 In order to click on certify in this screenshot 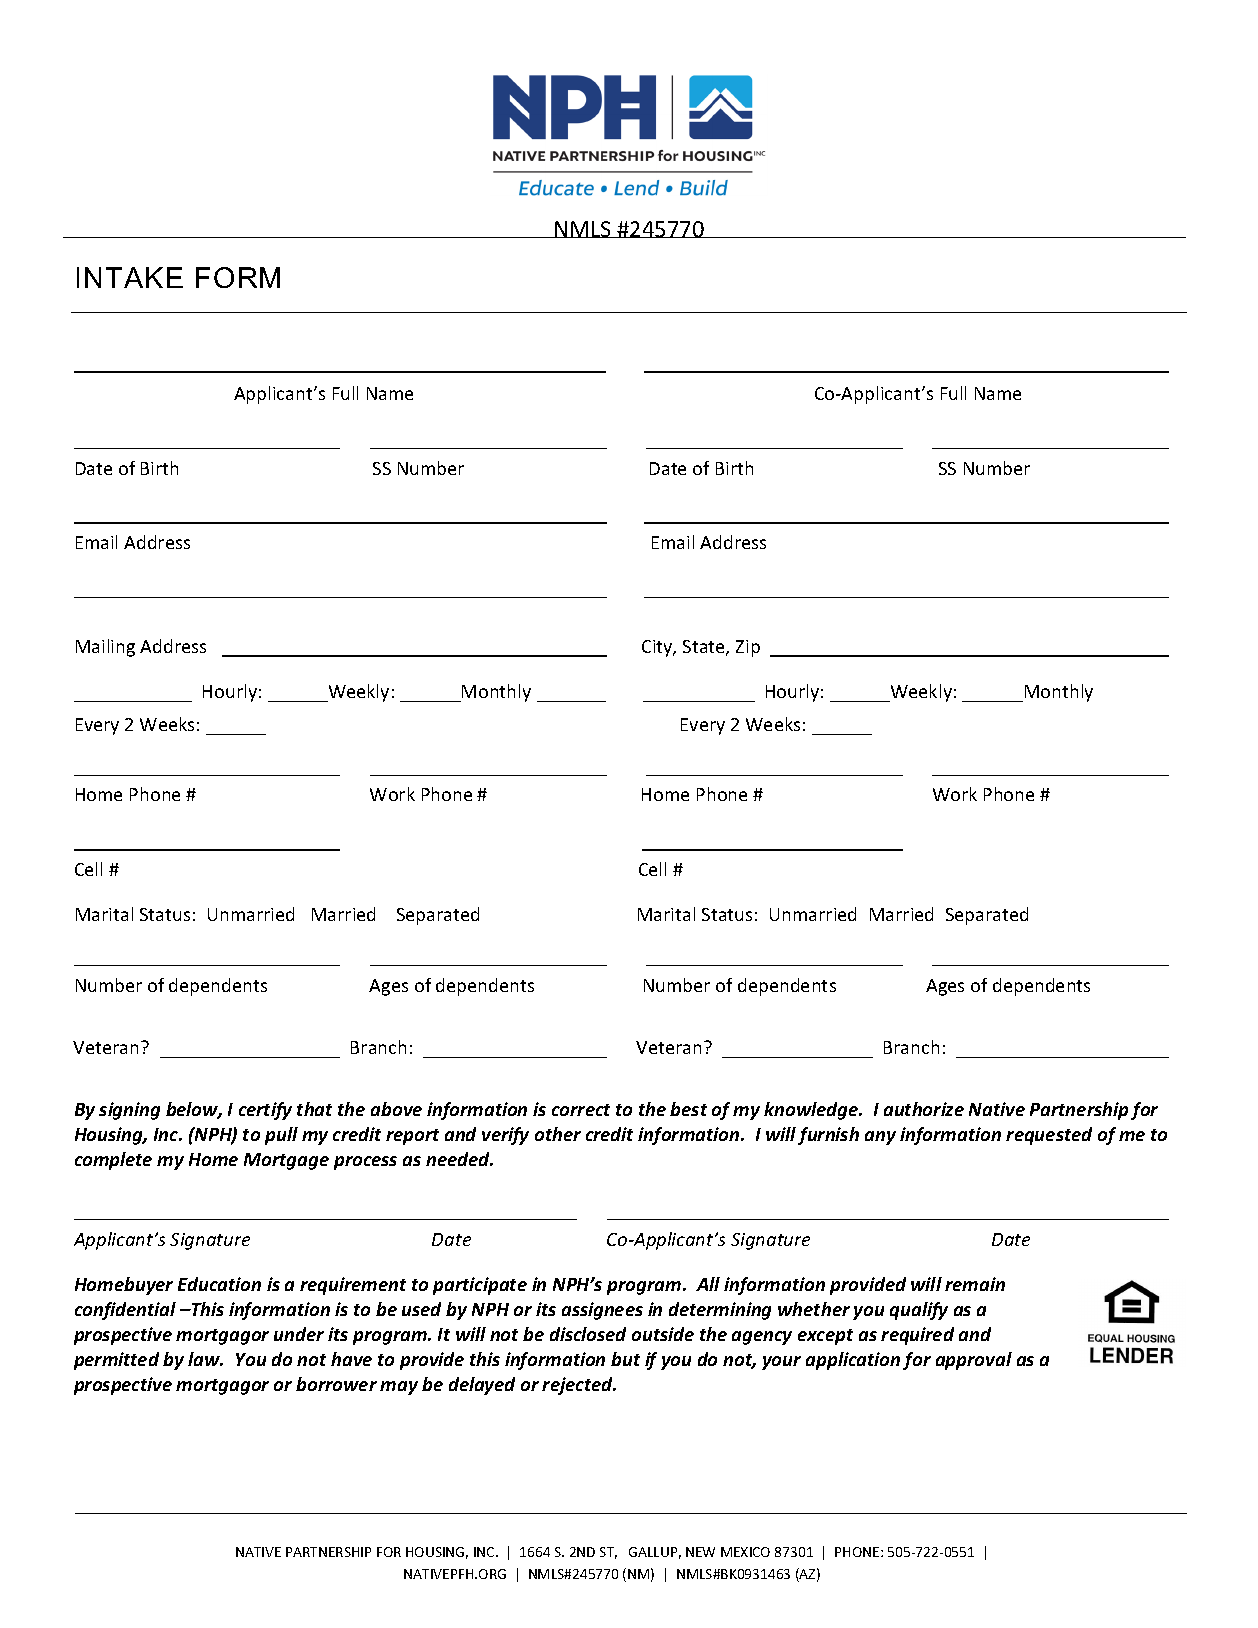, I will do `click(265, 1111)`.
